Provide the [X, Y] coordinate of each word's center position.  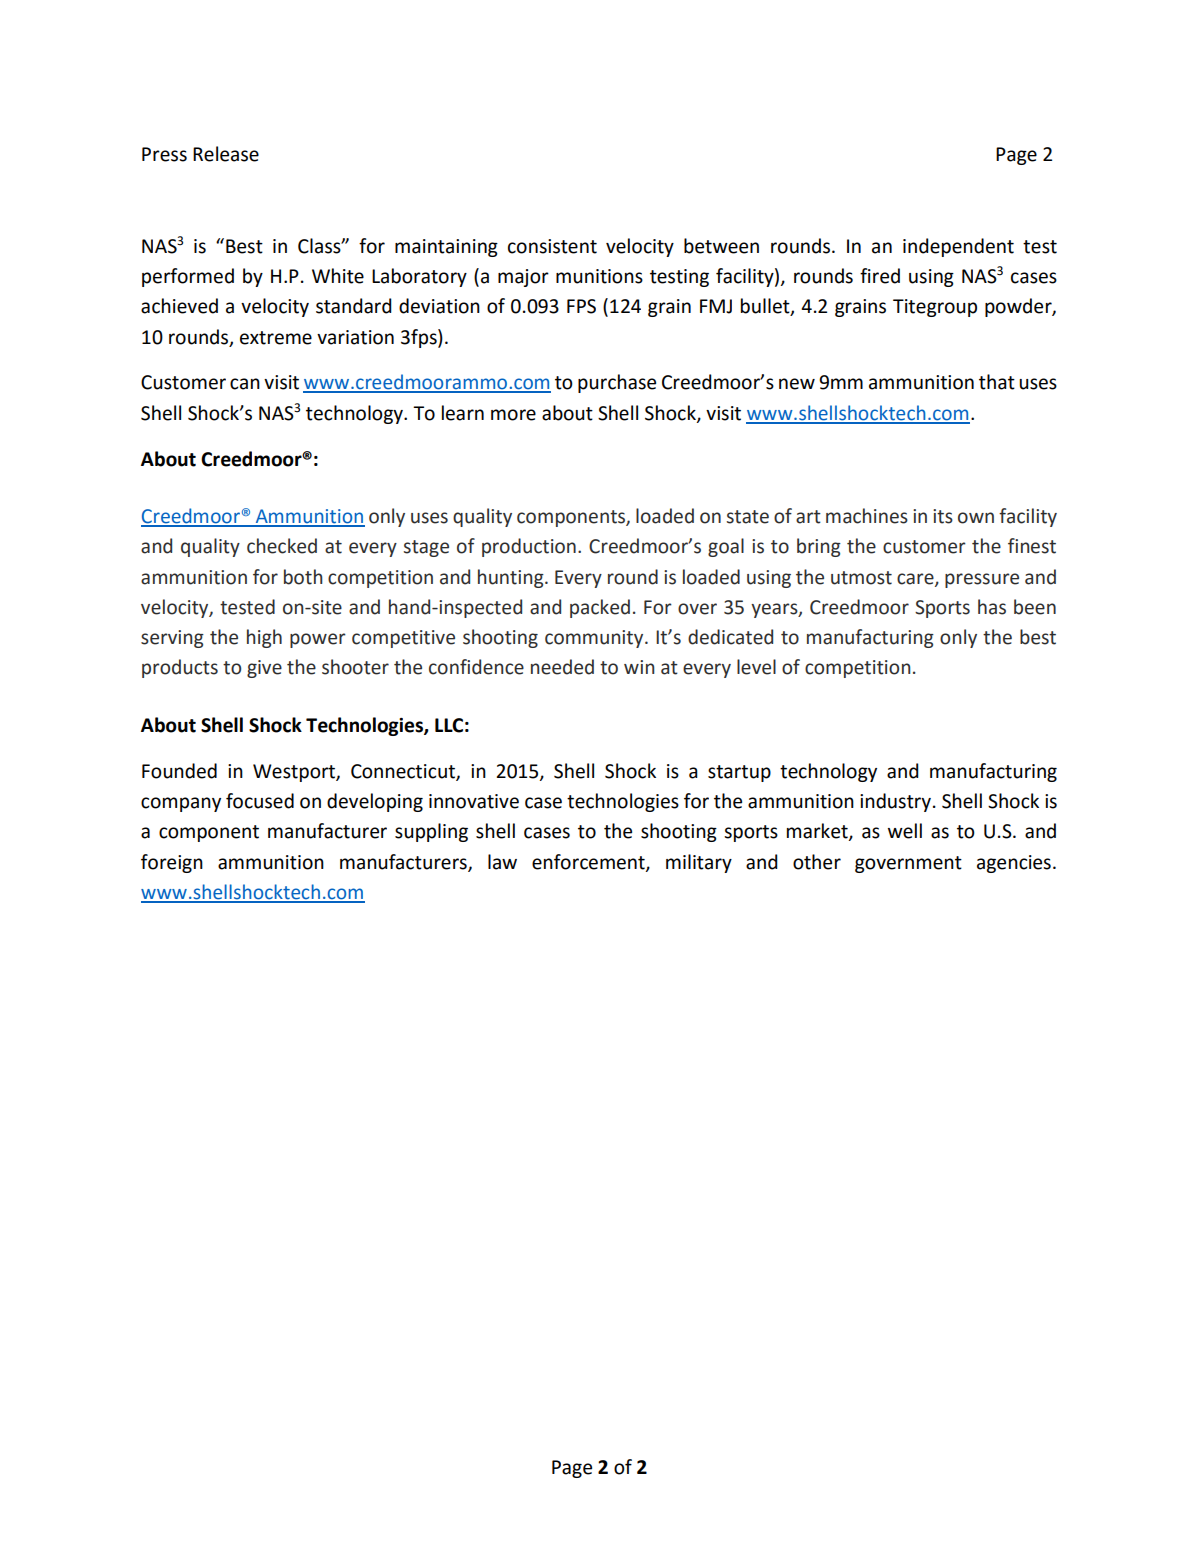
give [264, 669]
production [529, 547]
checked [282, 546]
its [943, 516]
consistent [552, 246]
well [905, 831]
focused [260, 801]
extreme [276, 338]
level [756, 667]
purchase [617, 383]
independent [958, 247]
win [639, 667]
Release [226, 154]
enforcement [589, 862]
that [997, 382]
